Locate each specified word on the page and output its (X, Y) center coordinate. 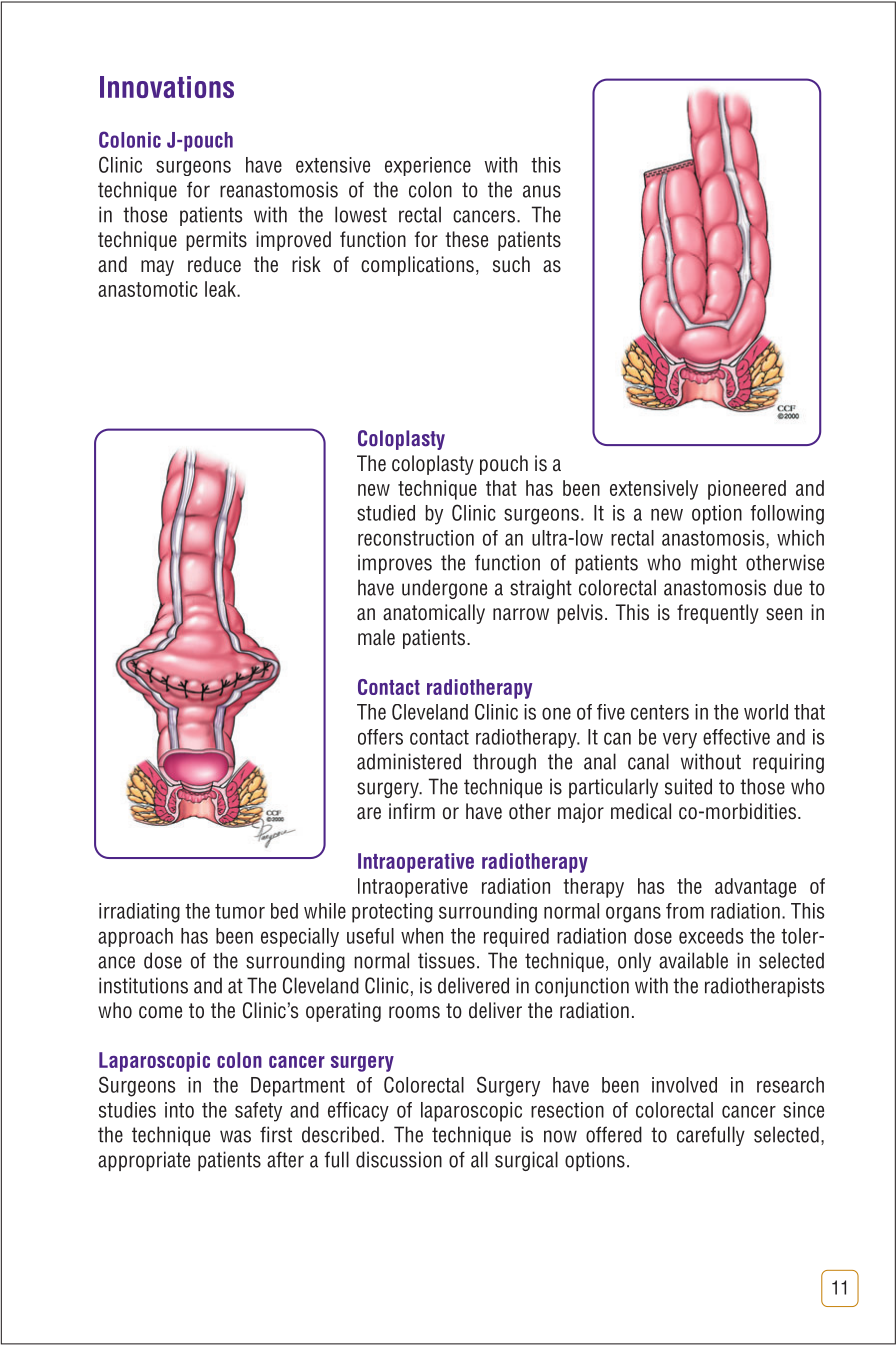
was (235, 1136)
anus (542, 191)
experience (428, 166)
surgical (526, 1161)
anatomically (434, 614)
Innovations (167, 87)
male (376, 637)
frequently (718, 614)
